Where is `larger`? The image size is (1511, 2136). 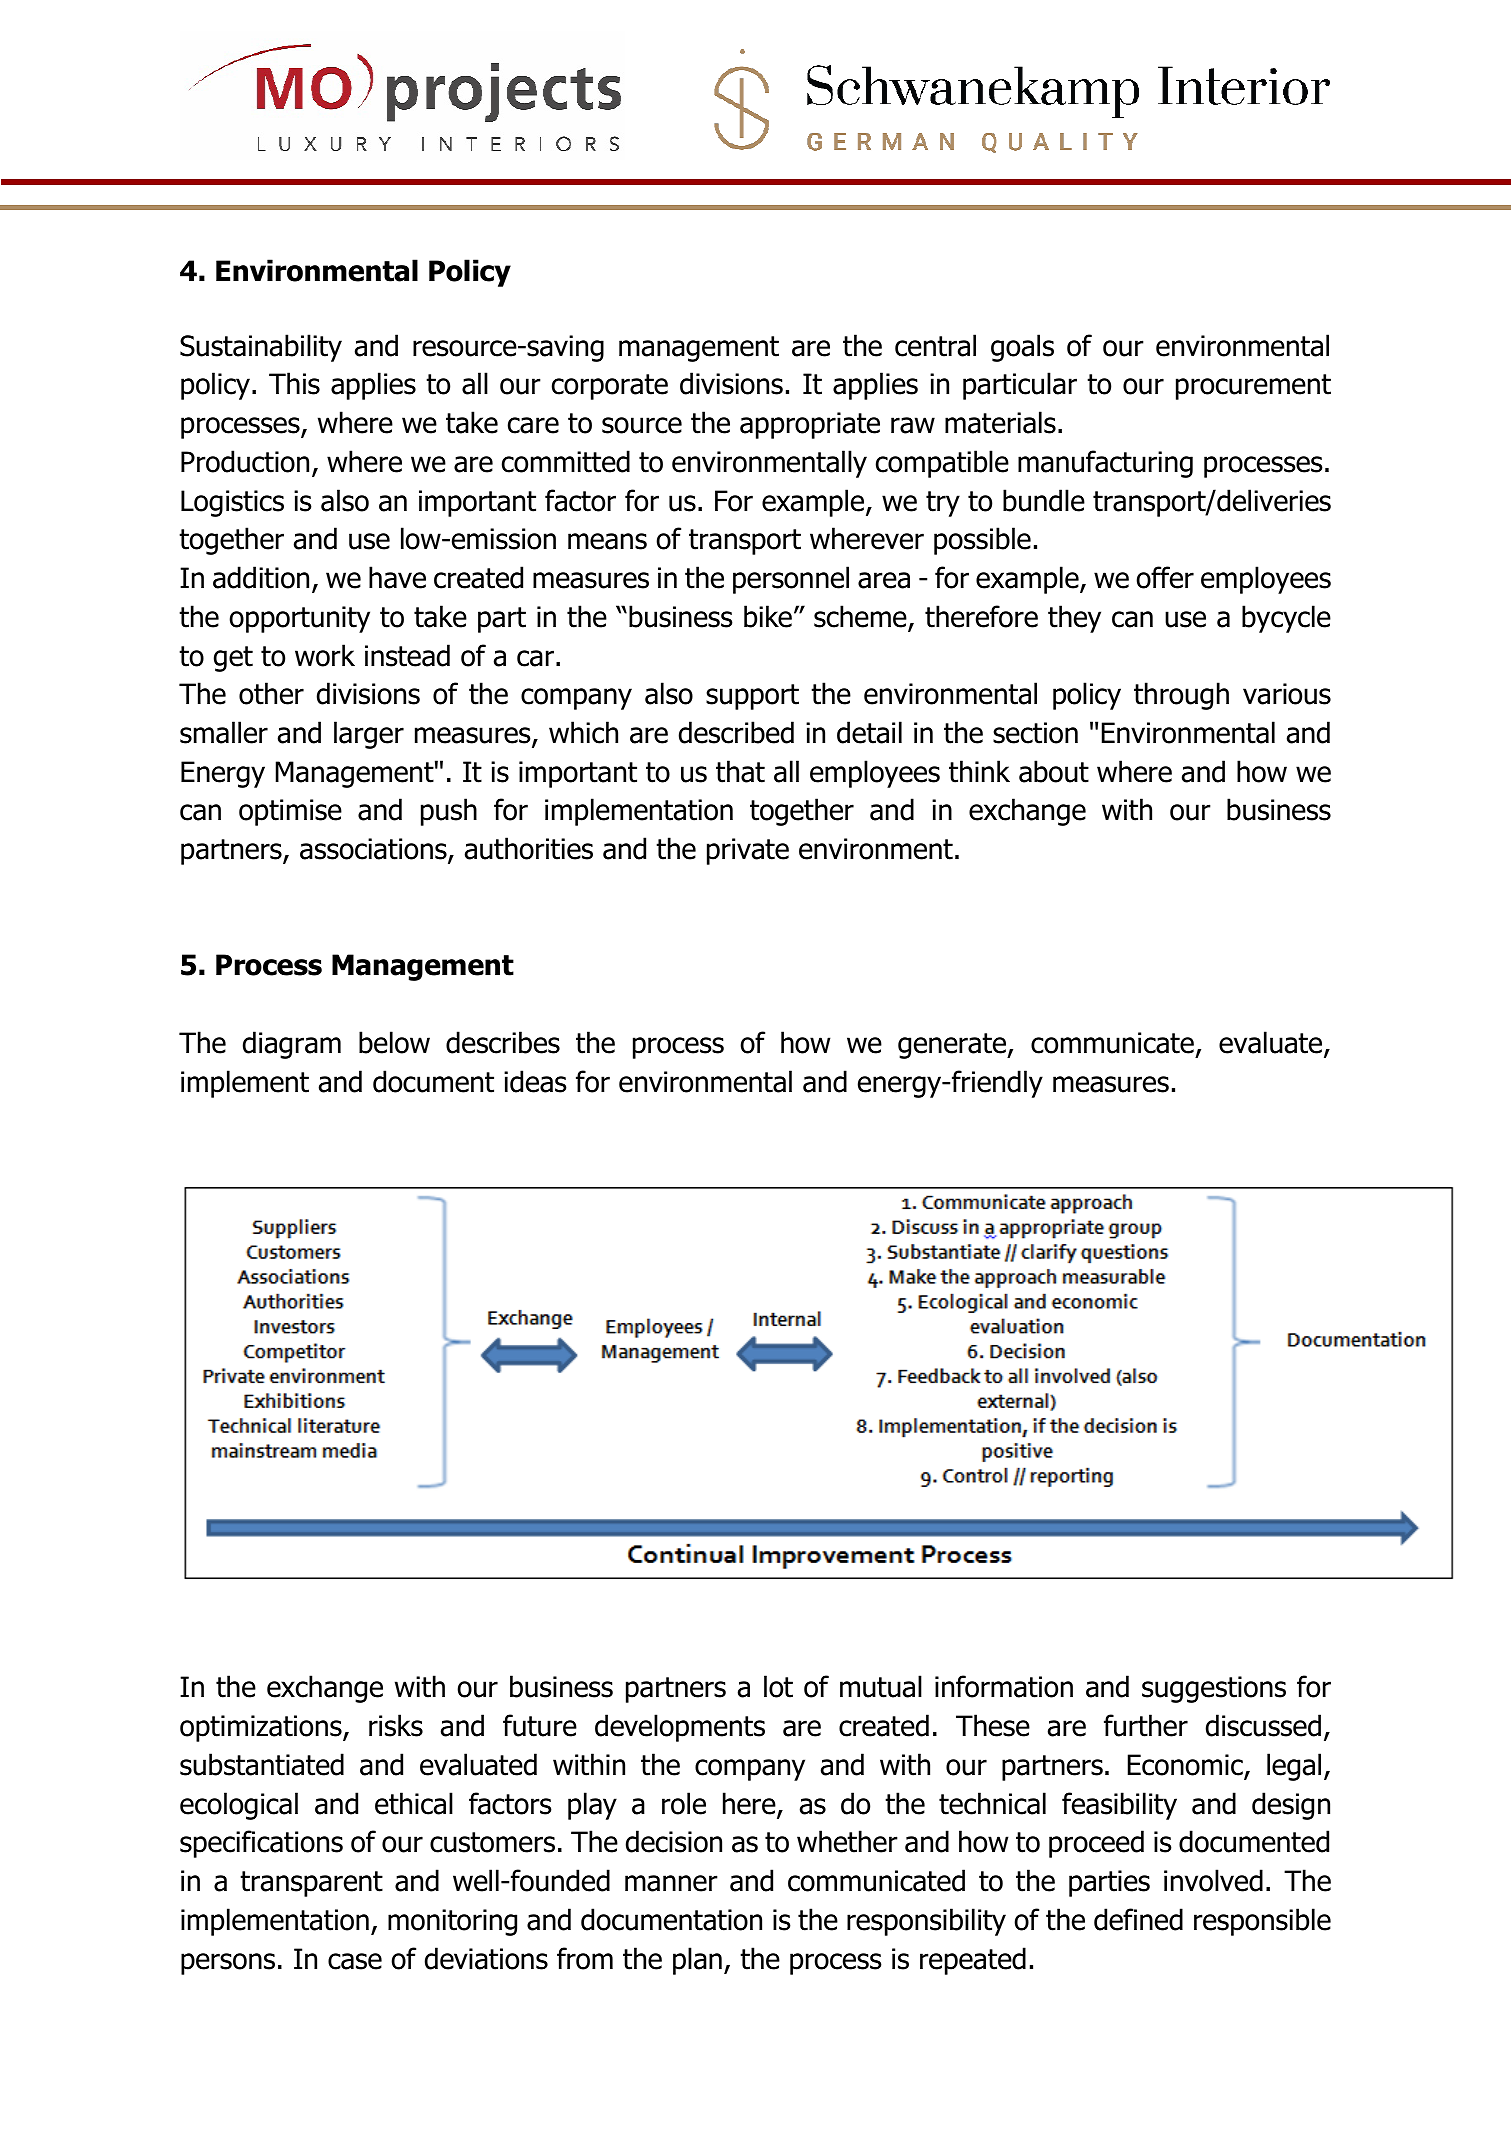 larger is located at coordinates (369, 735).
